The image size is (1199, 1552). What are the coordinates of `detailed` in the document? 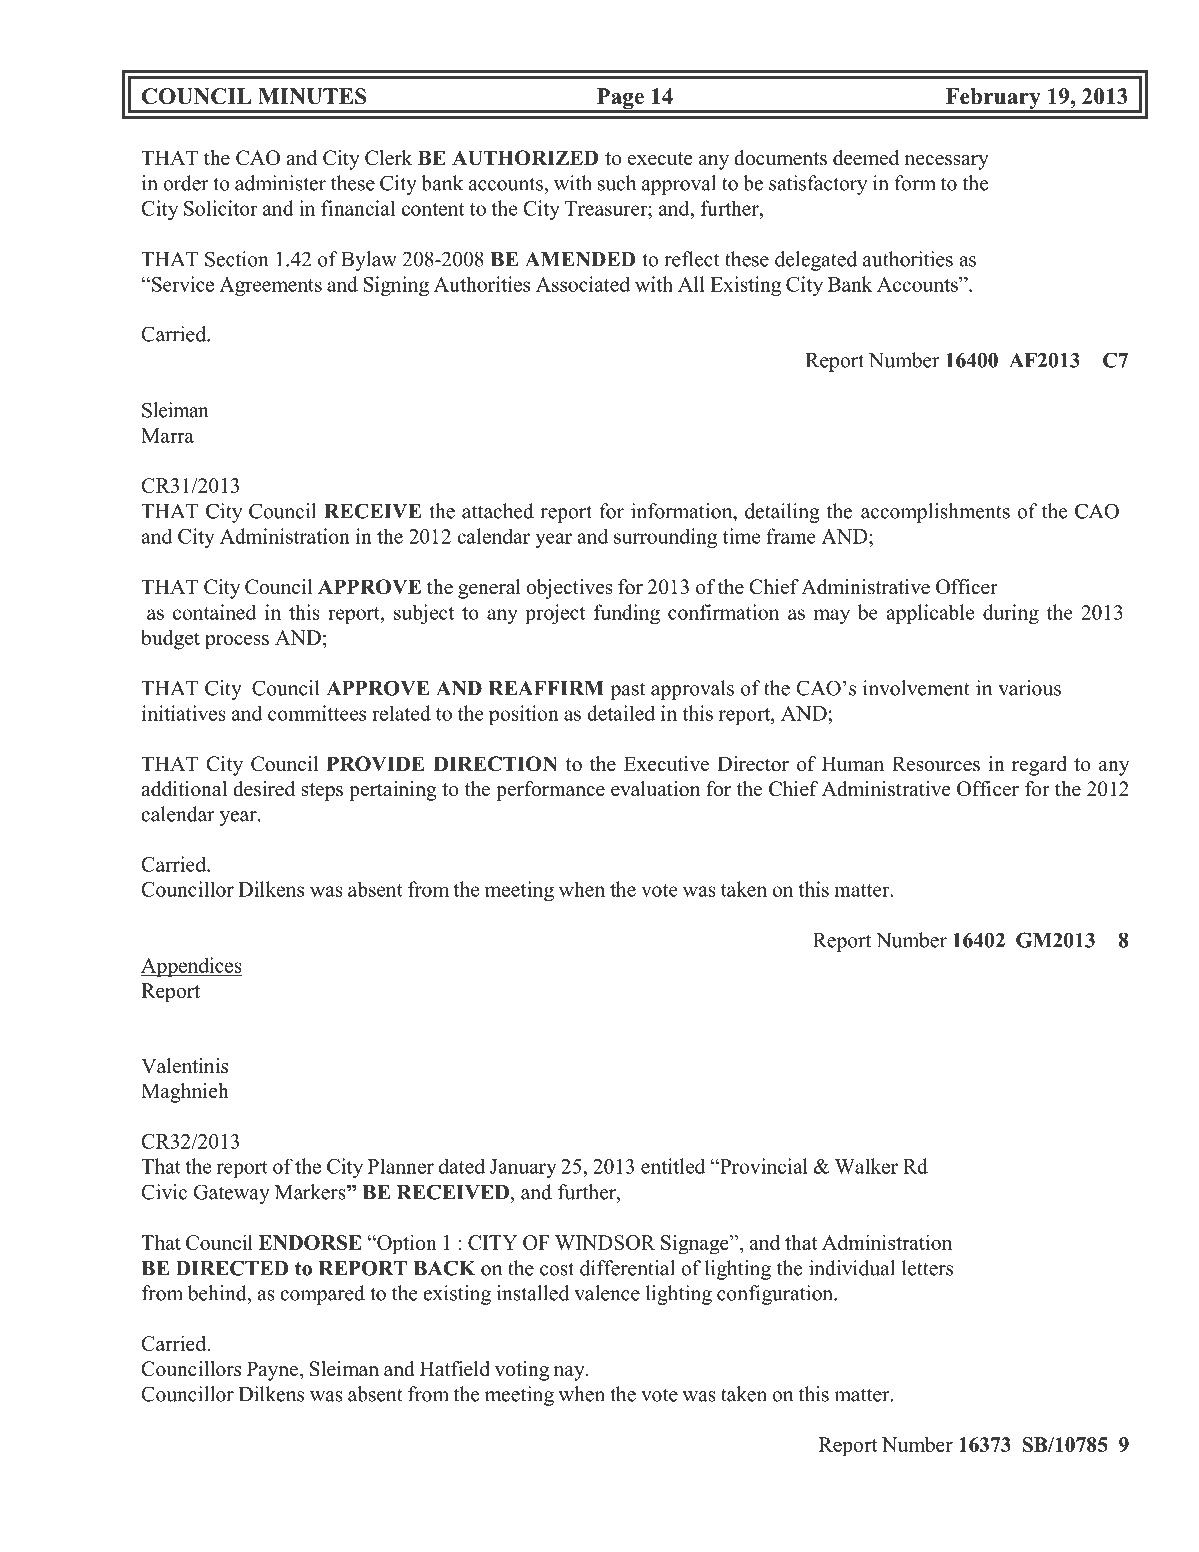 It's located at (621, 713).
